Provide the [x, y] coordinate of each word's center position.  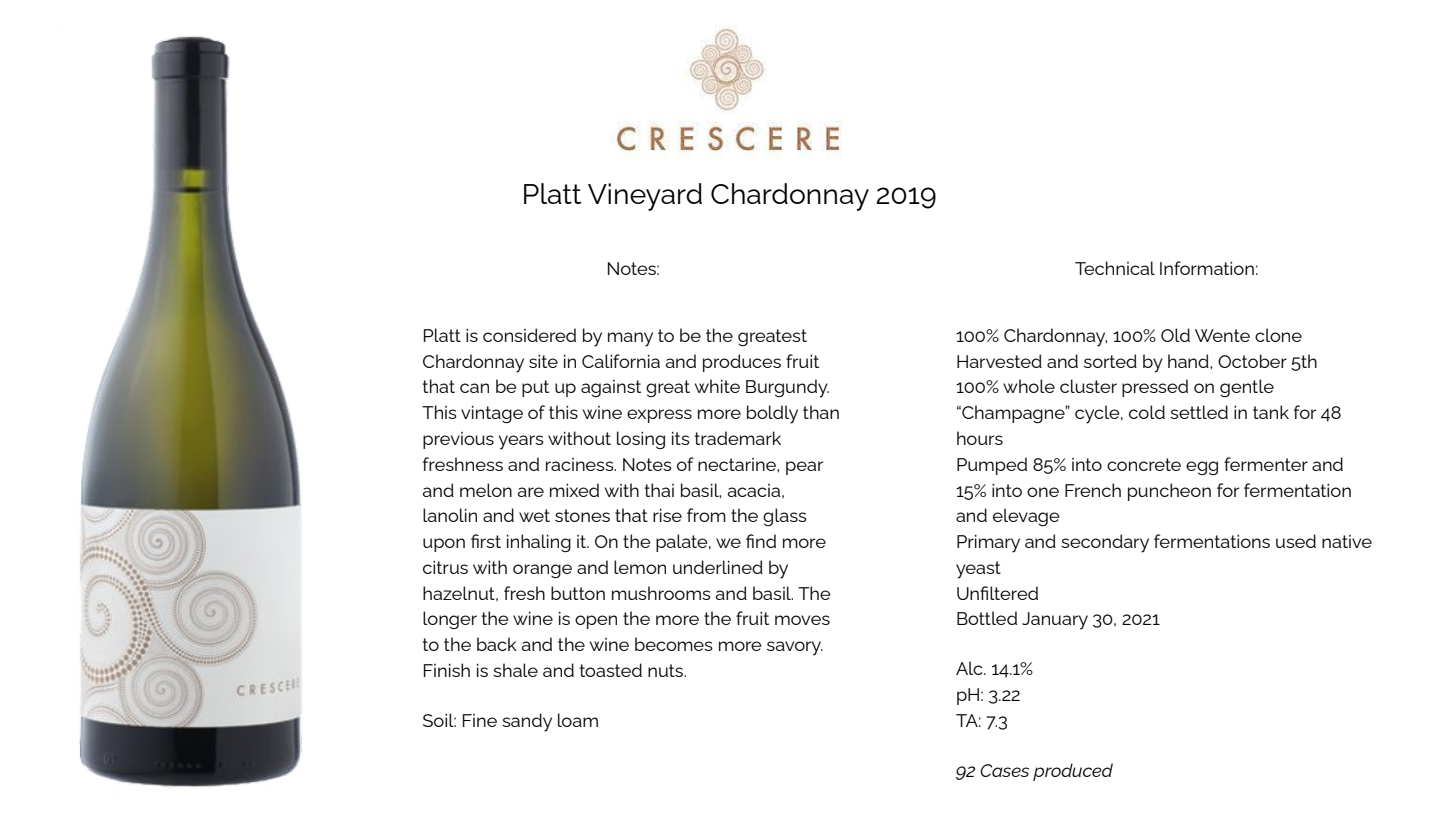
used [1296, 541]
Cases [1004, 770]
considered [529, 335]
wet [534, 515]
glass [785, 517]
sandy [527, 722]
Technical [1115, 268]
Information [1207, 268]
